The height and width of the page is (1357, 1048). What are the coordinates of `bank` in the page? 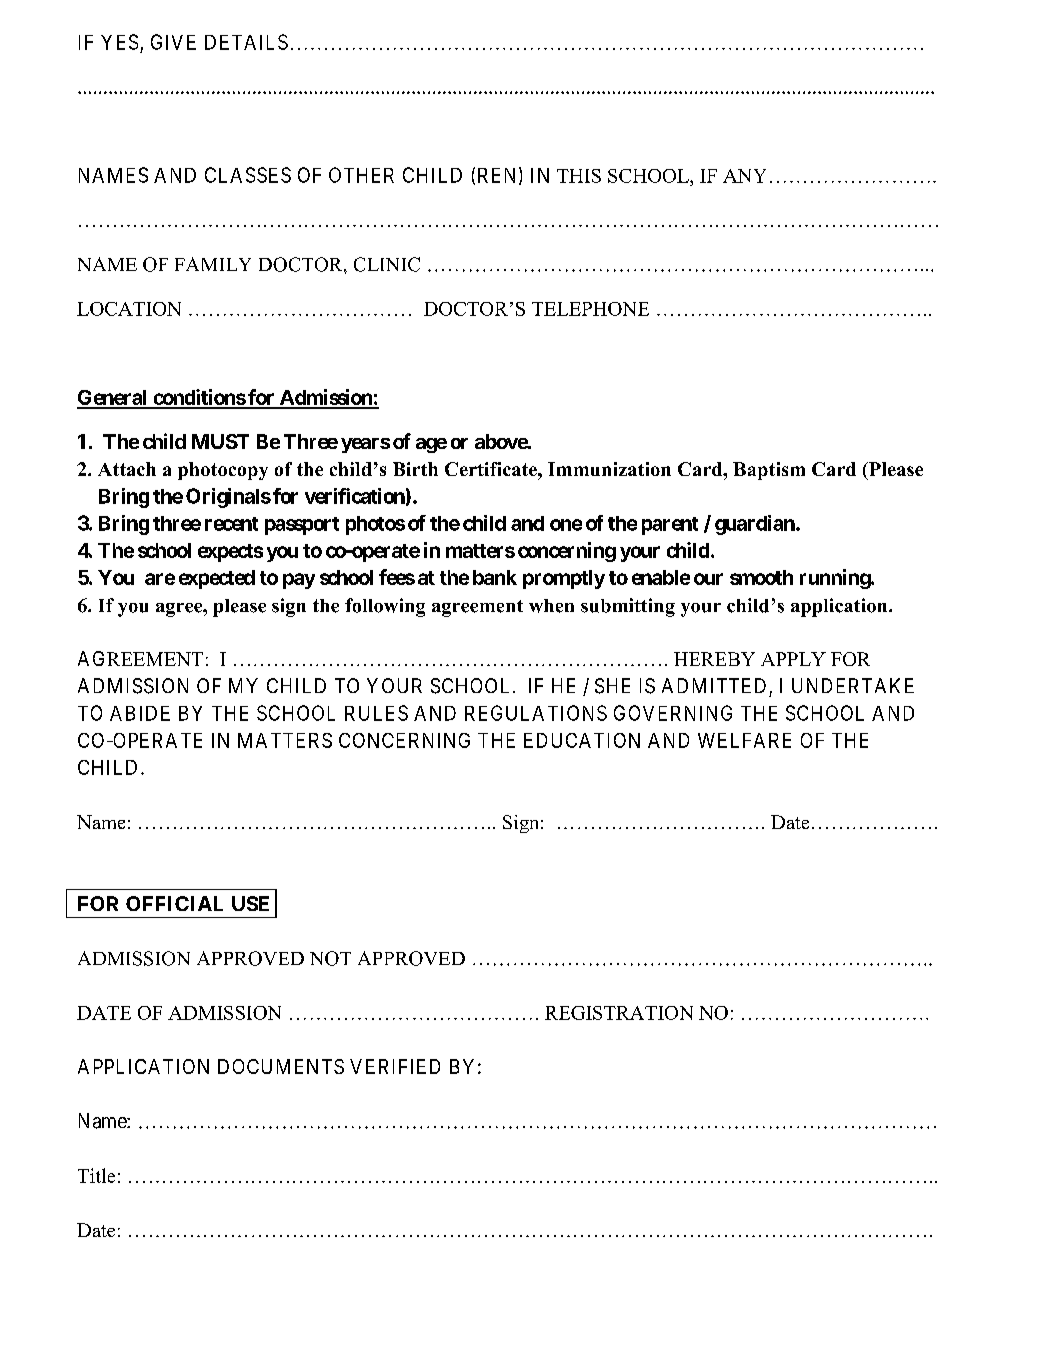 It's located at (495, 577).
